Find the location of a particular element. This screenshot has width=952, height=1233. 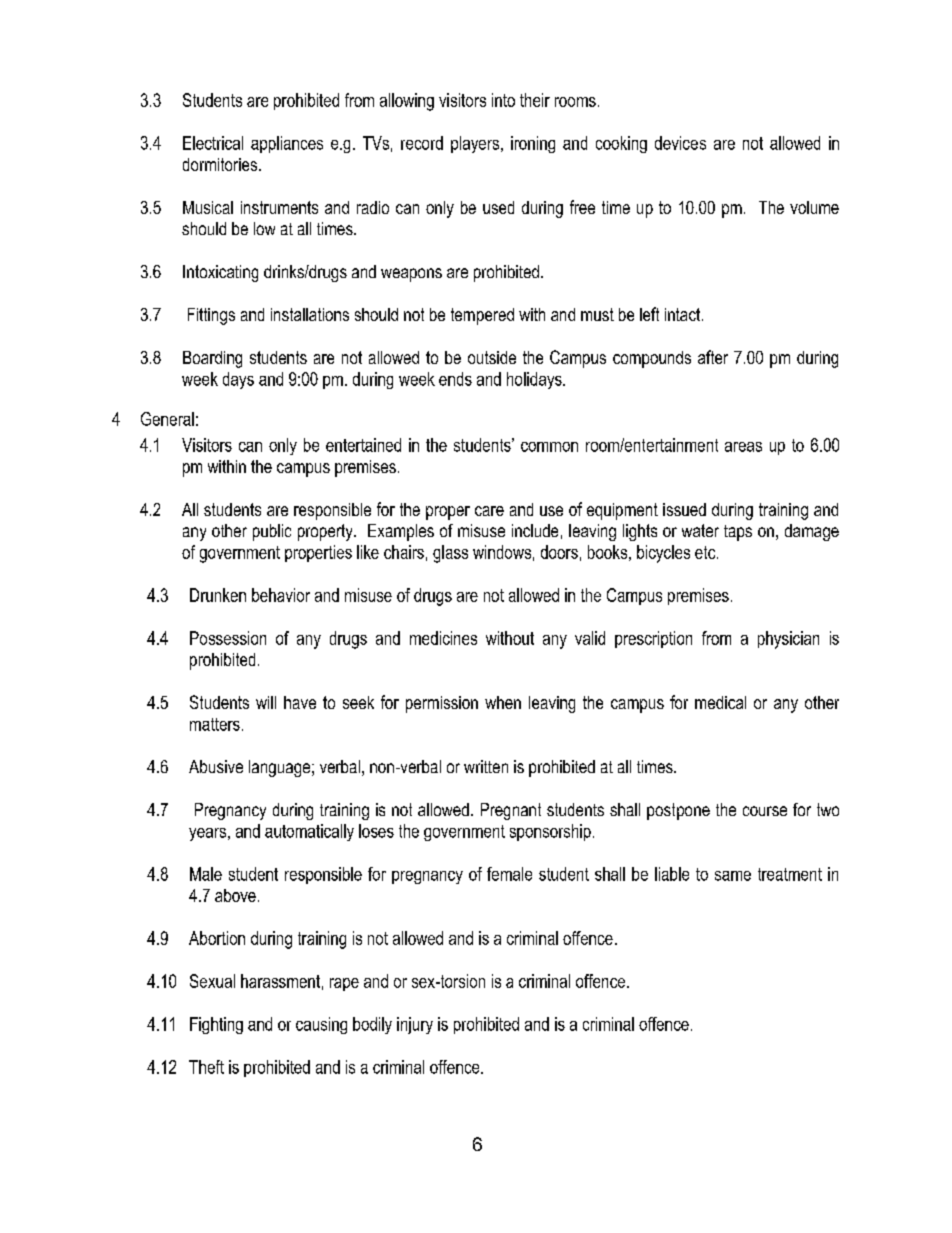

common is located at coordinates (549, 447).
